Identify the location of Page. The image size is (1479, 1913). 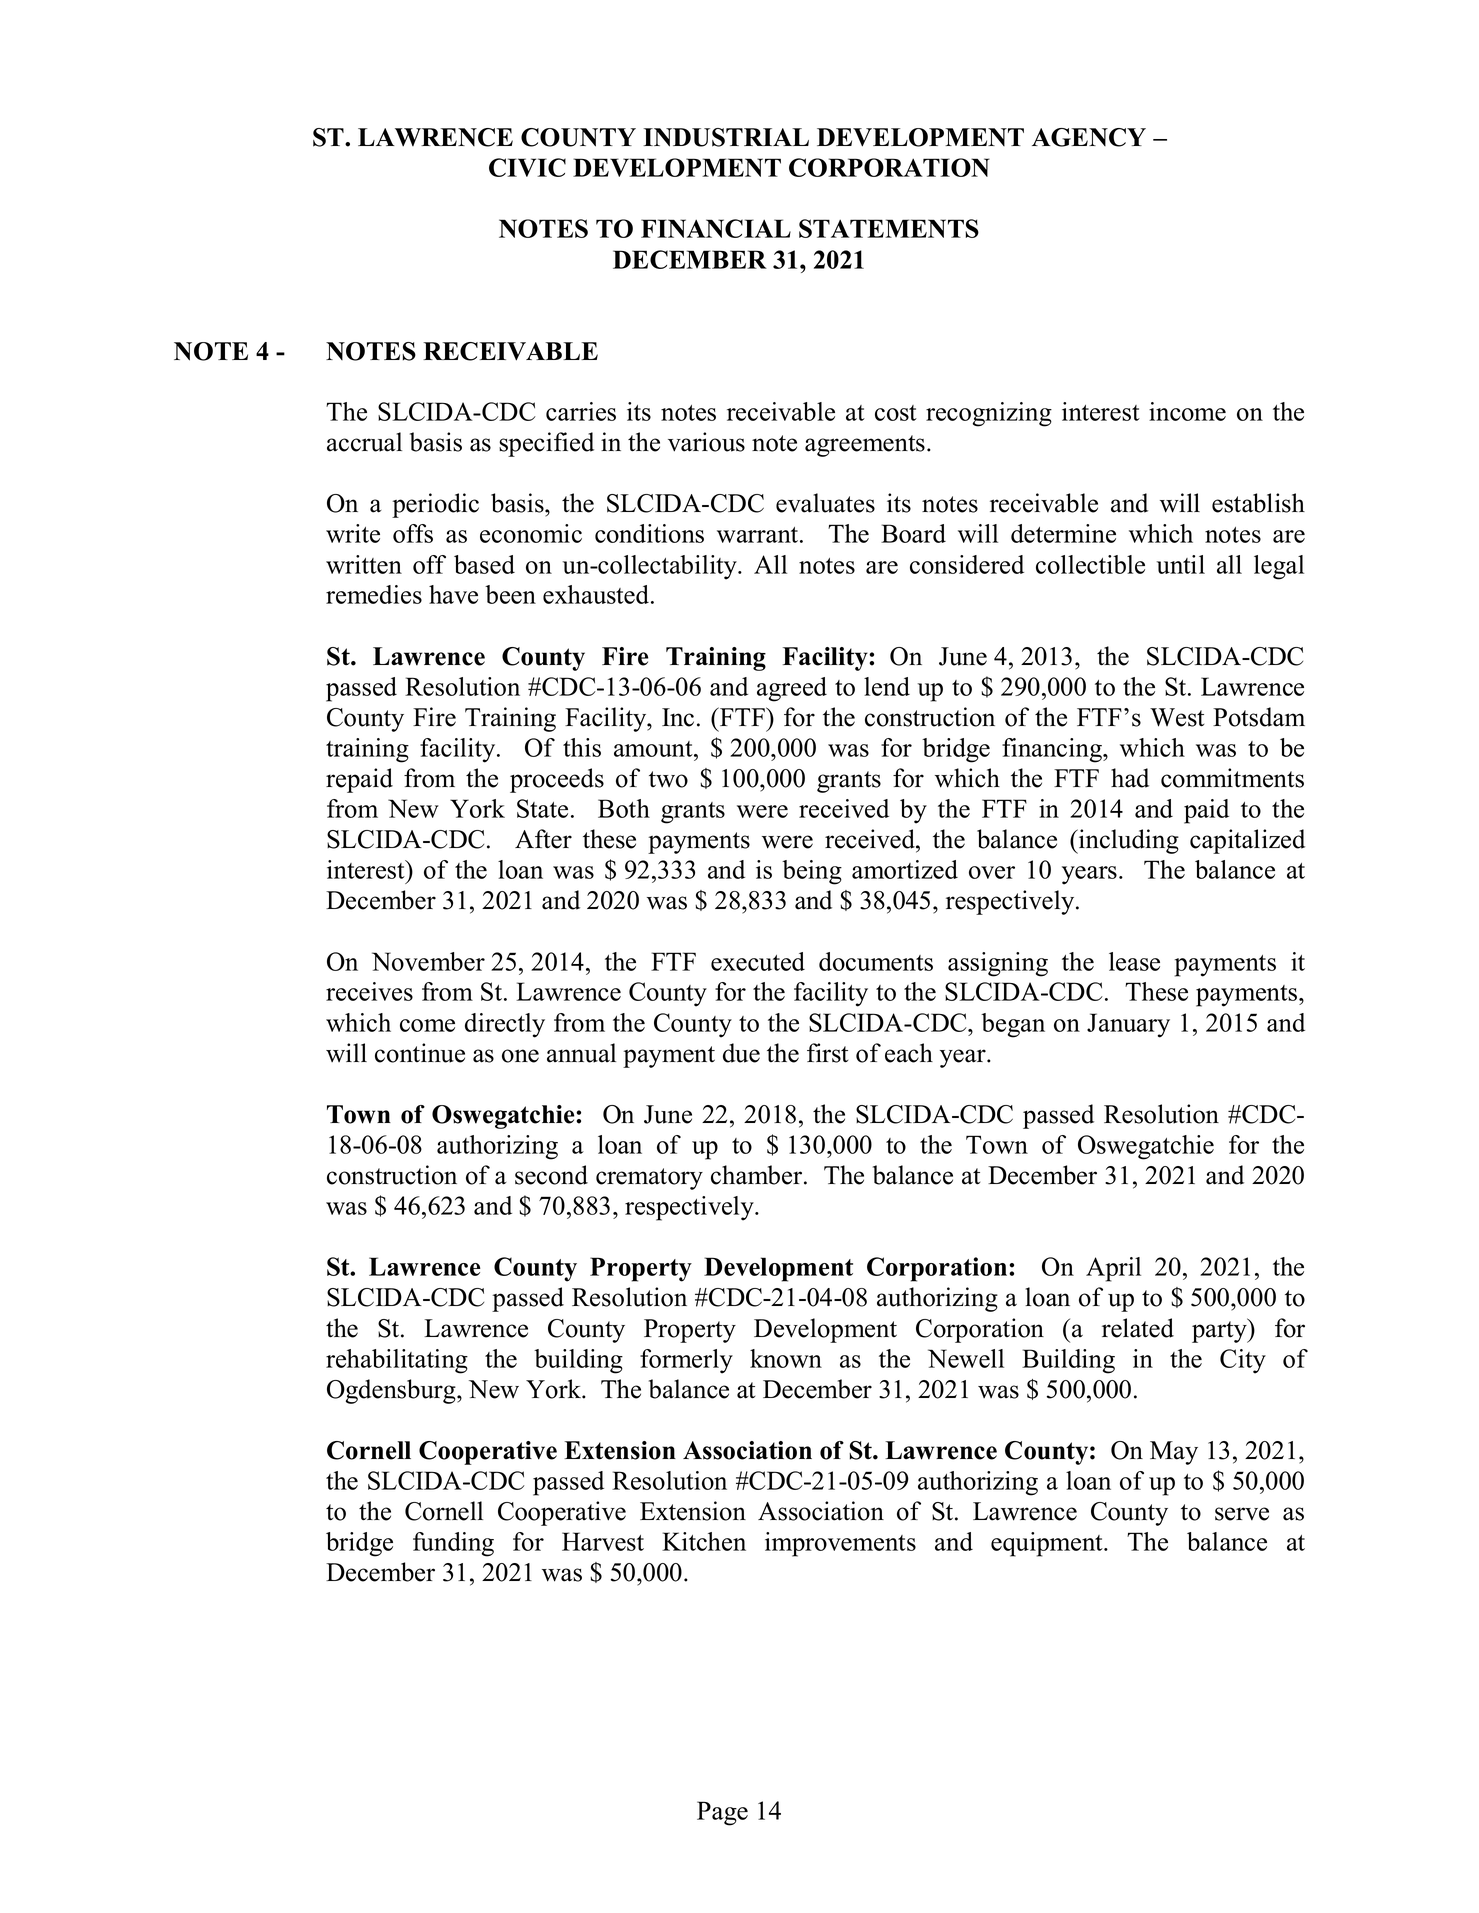
(722, 1813).
